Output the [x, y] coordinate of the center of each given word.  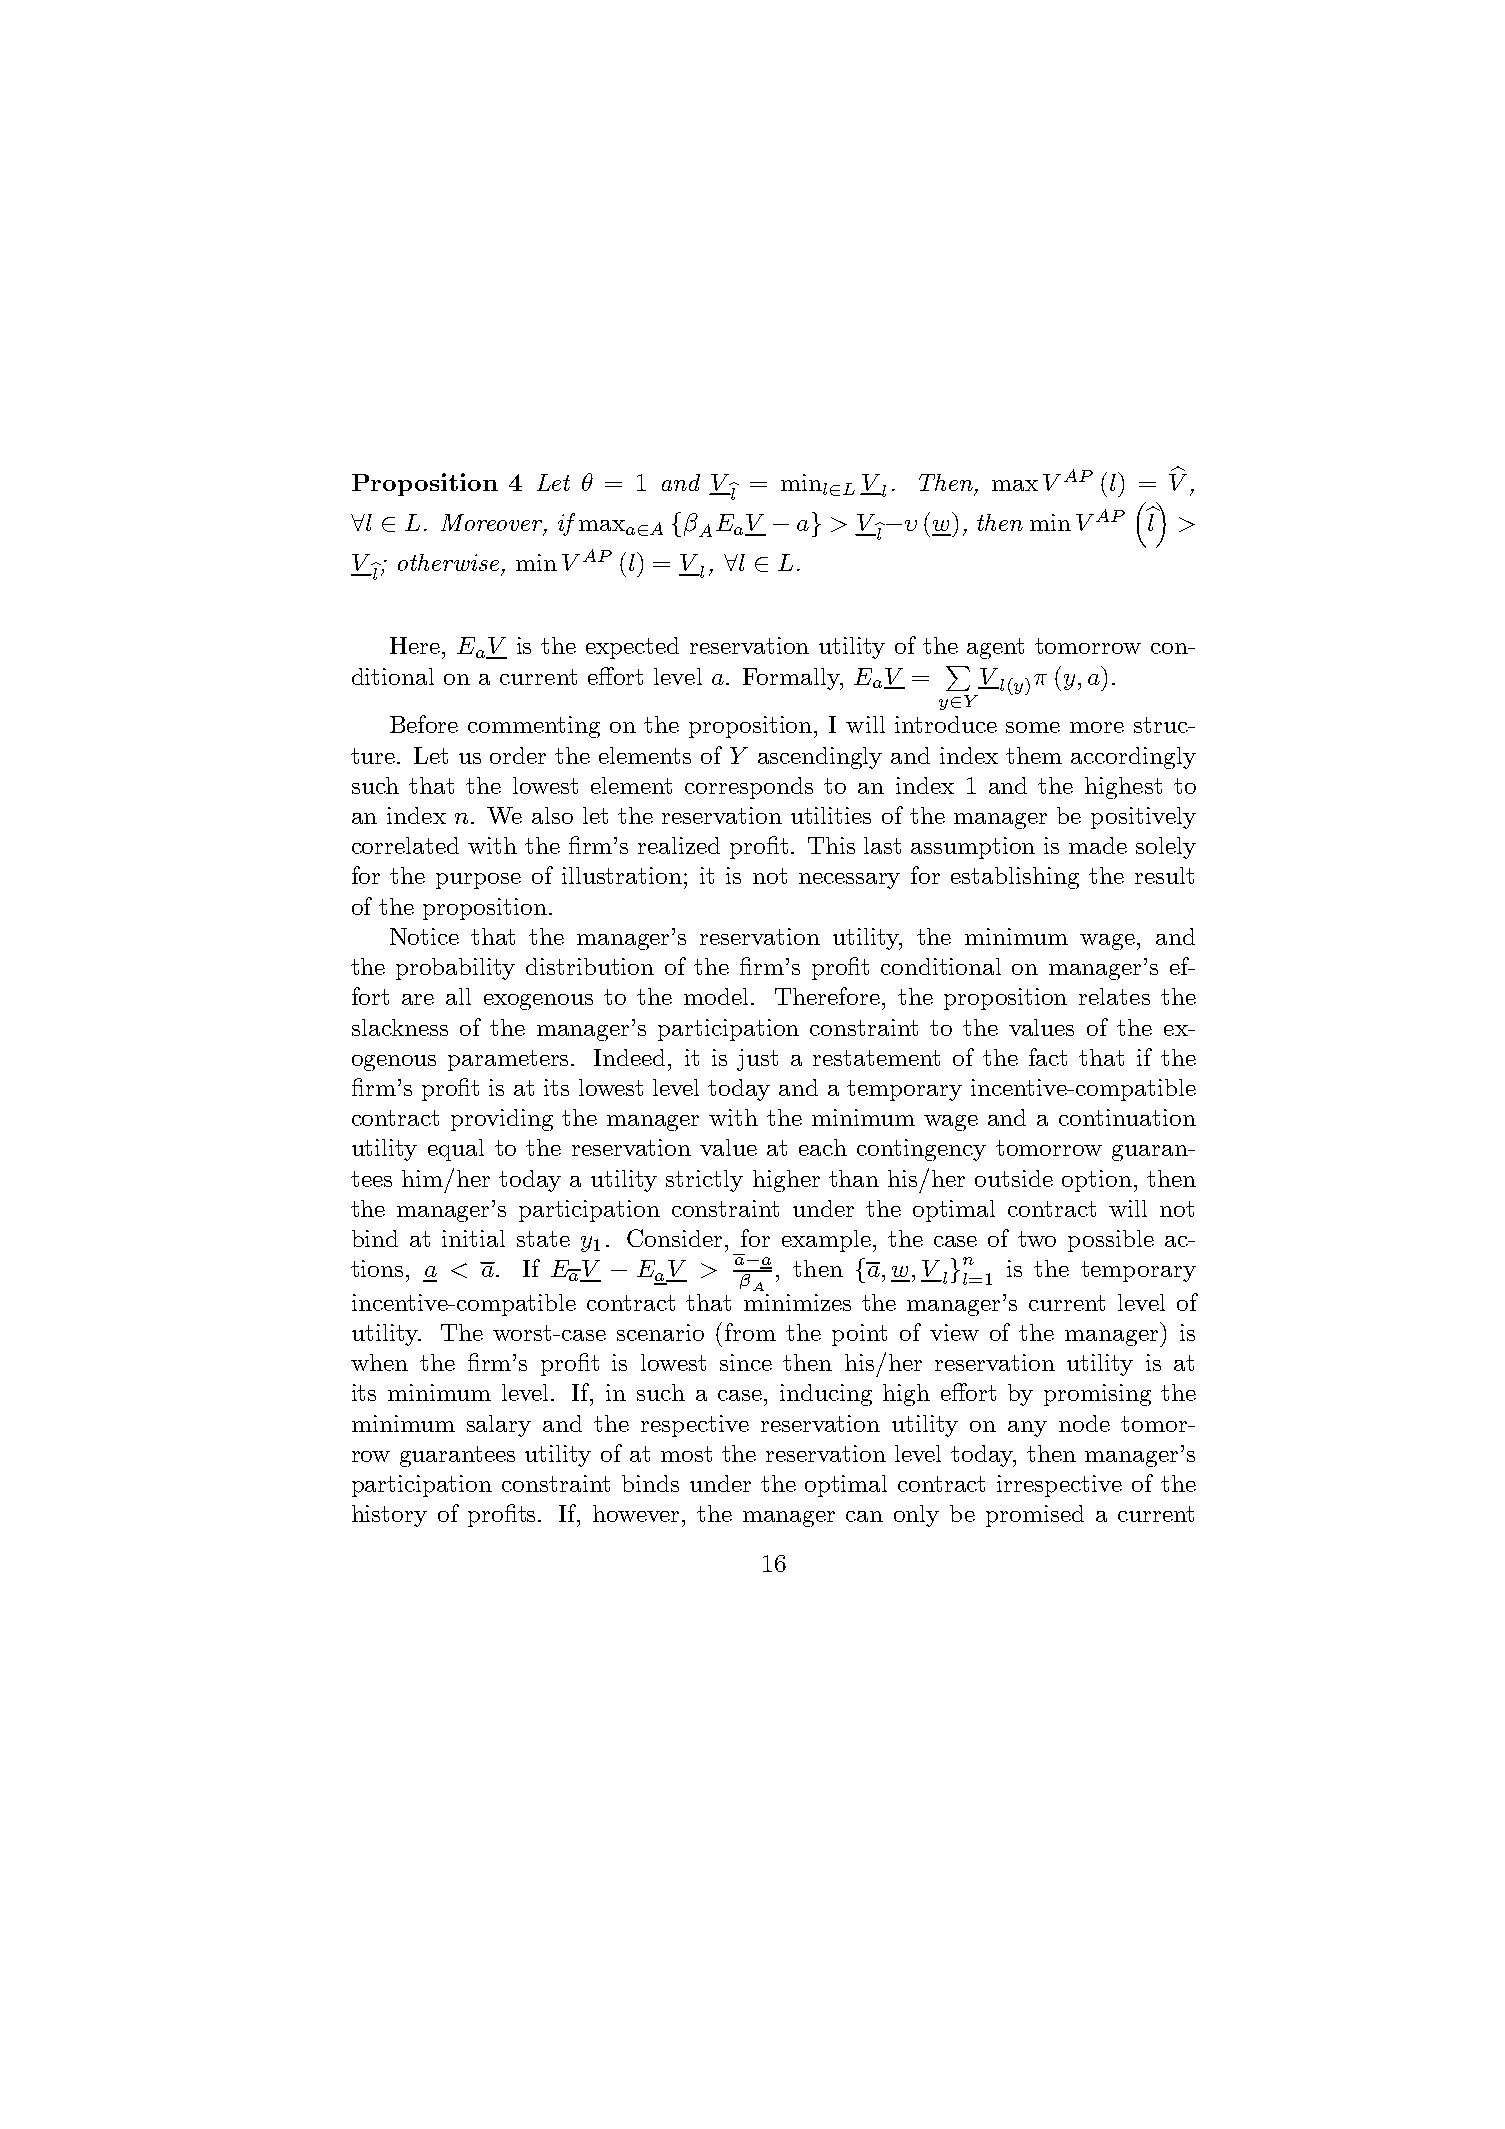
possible [1111, 1241]
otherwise [448, 562]
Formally [792, 679]
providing [502, 1120]
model [718, 996]
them [1034, 755]
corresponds [749, 788]
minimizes [797, 1302]
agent [995, 648]
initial [473, 1238]
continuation [1127, 1117]
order [518, 755]
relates [1114, 996]
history [389, 1516]
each [823, 1147]
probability [455, 969]
